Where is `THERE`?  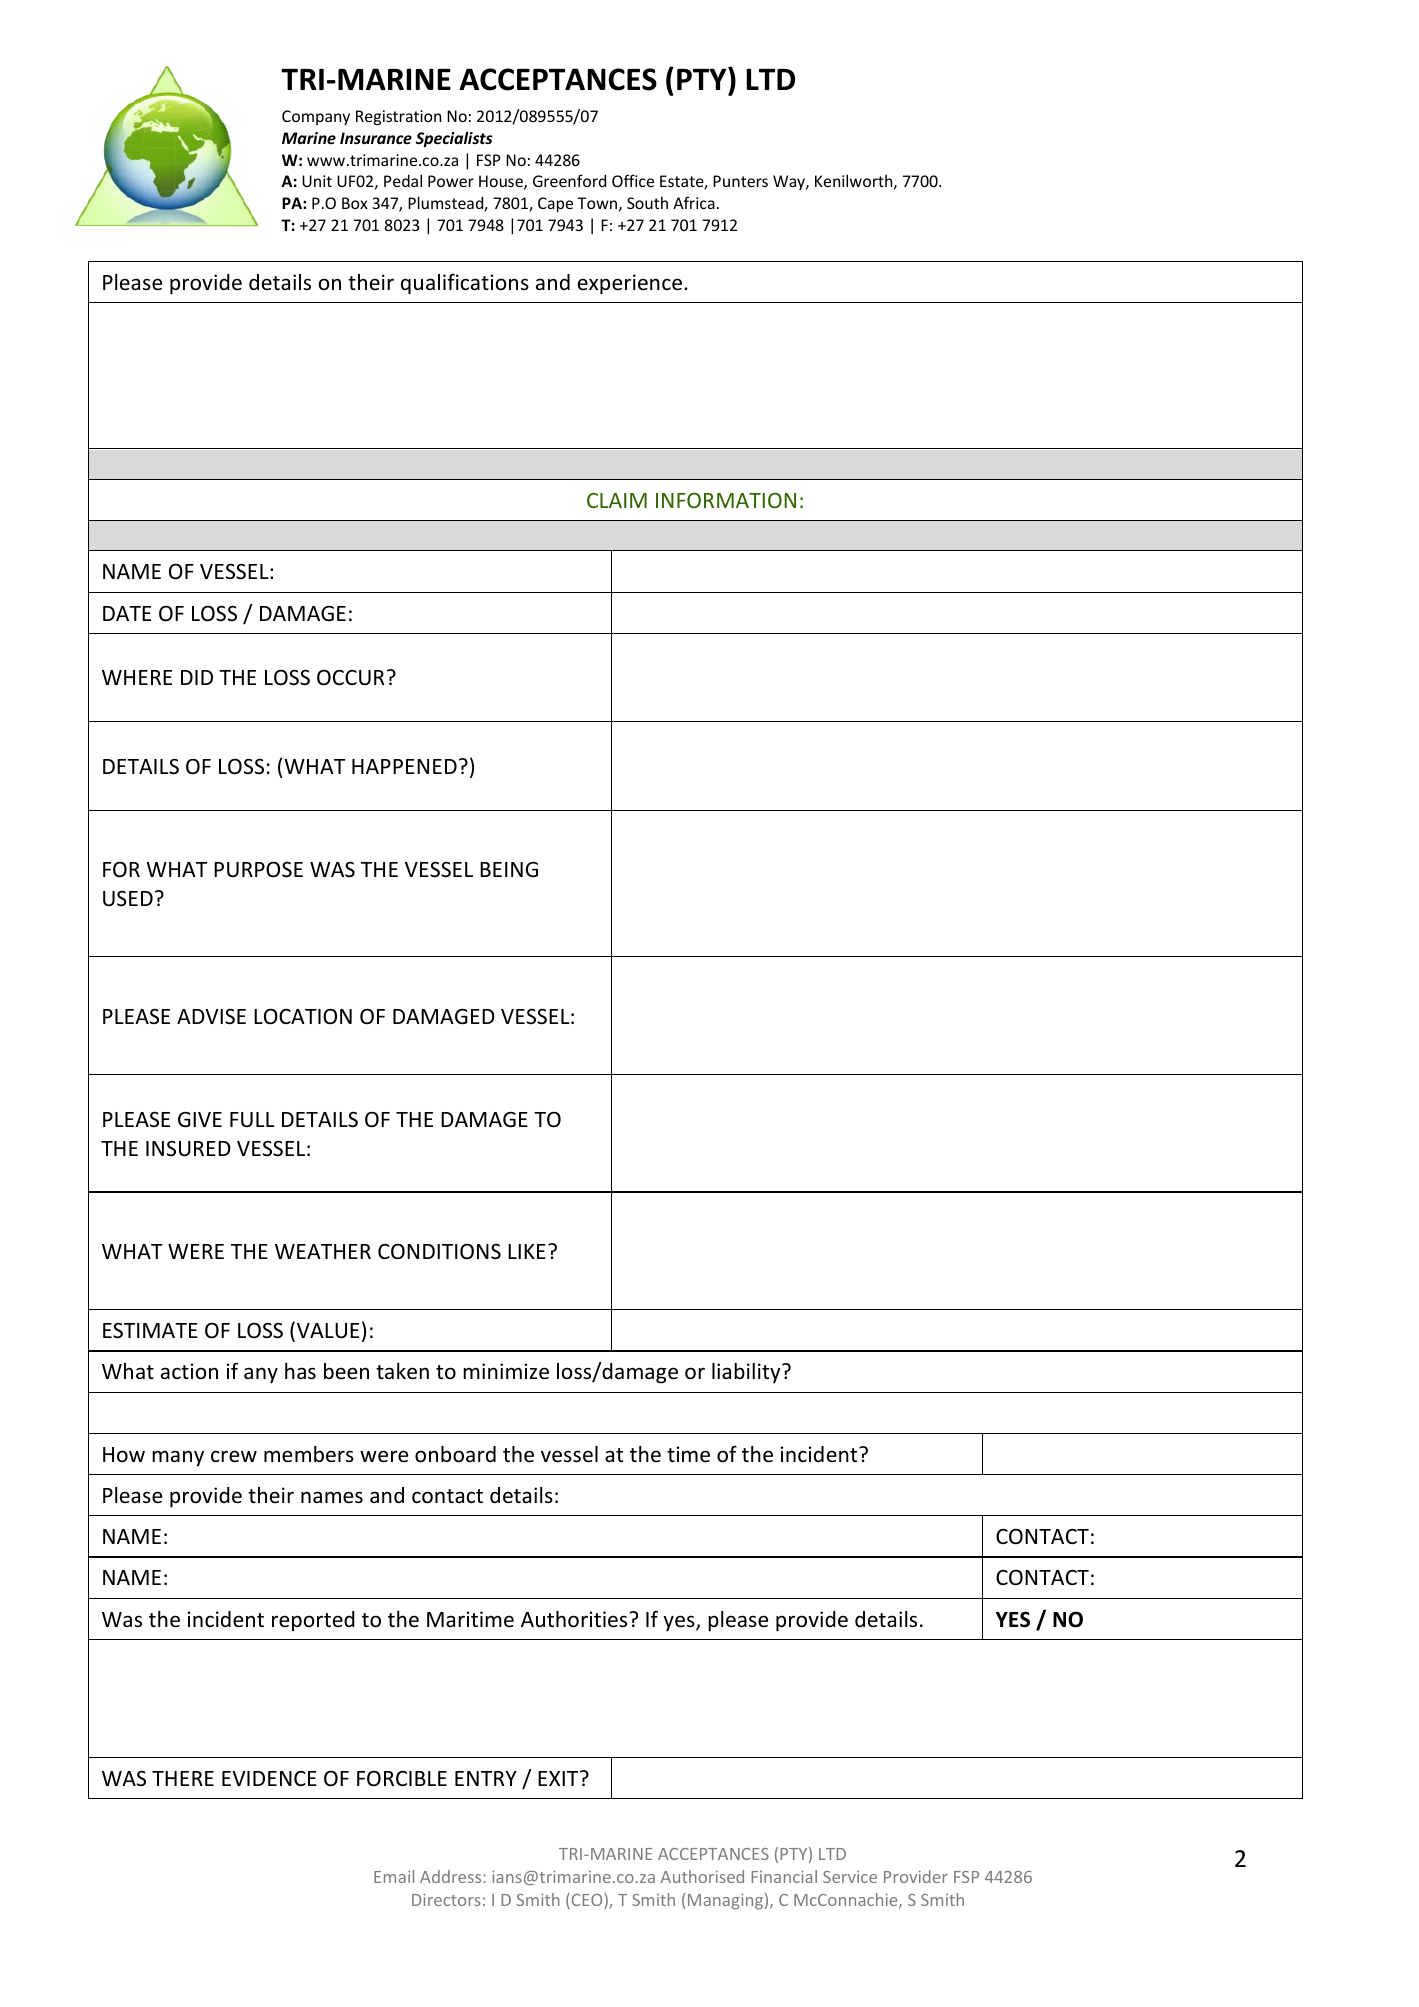
THERE is located at coordinates (183, 1778).
